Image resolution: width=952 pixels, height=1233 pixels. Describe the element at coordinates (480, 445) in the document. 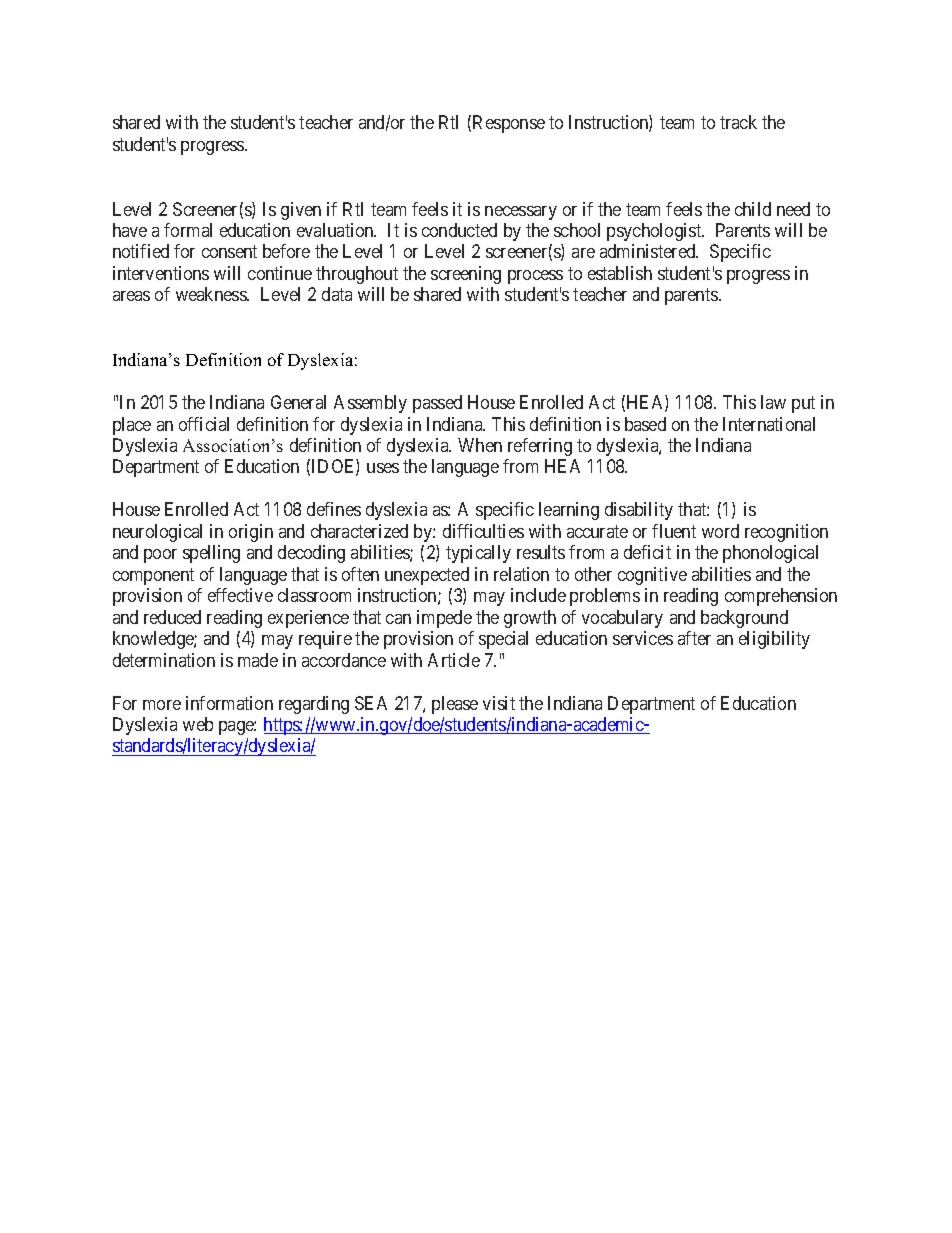

I see `When` at that location.
